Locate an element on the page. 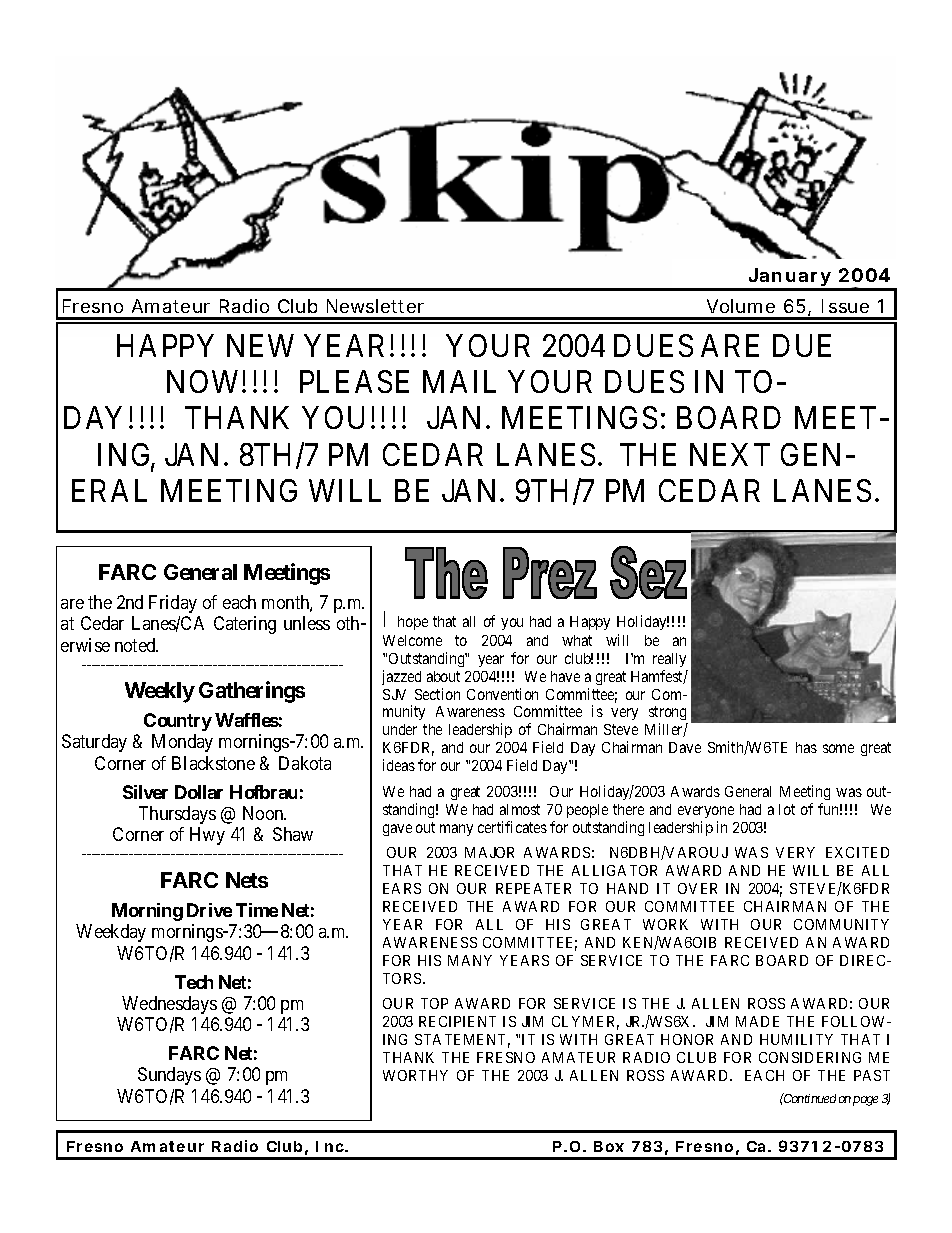 The height and width of the image is (1233, 952). REPEATER is located at coordinates (533, 888).
